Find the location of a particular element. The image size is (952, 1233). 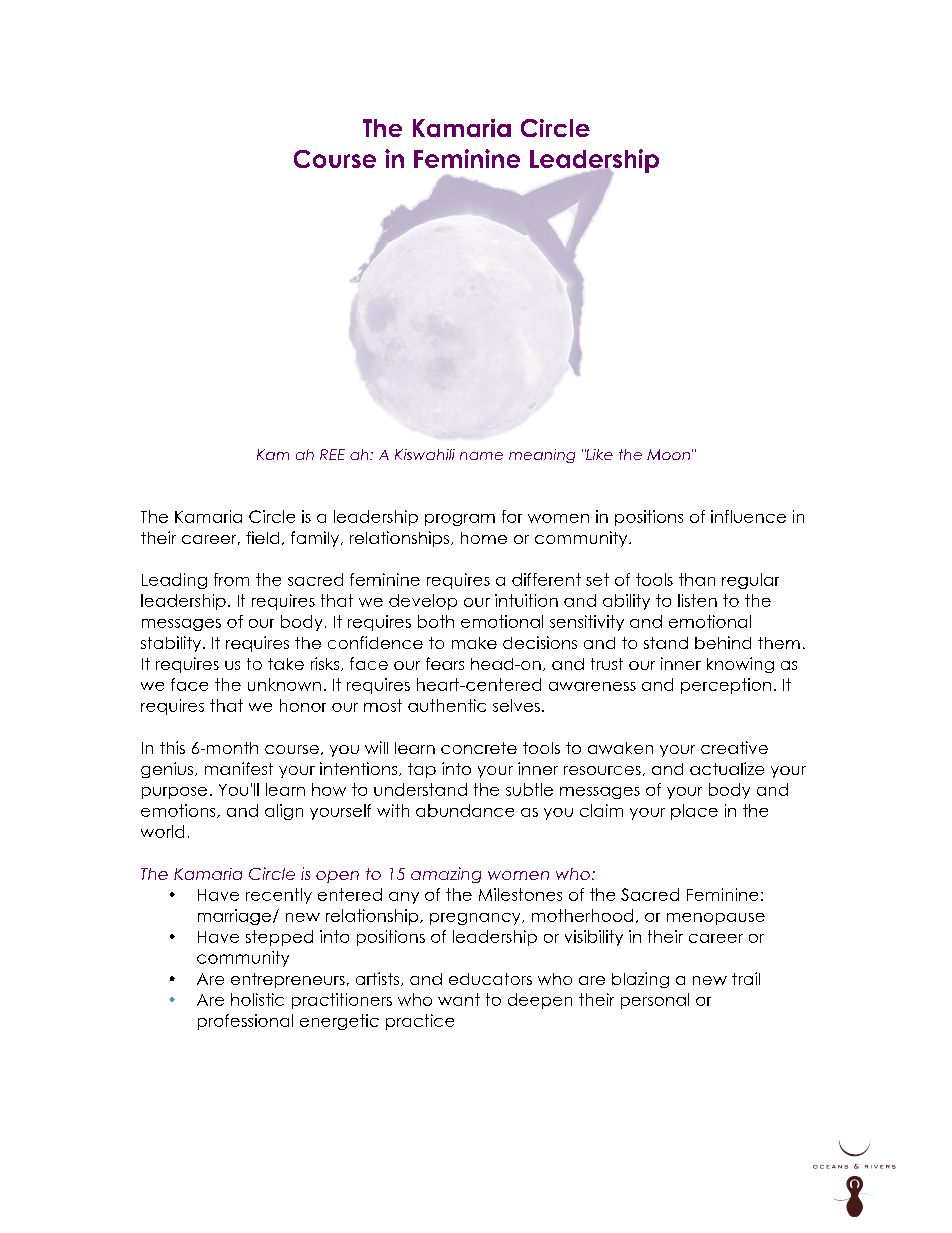

field is located at coordinates (262, 537).
